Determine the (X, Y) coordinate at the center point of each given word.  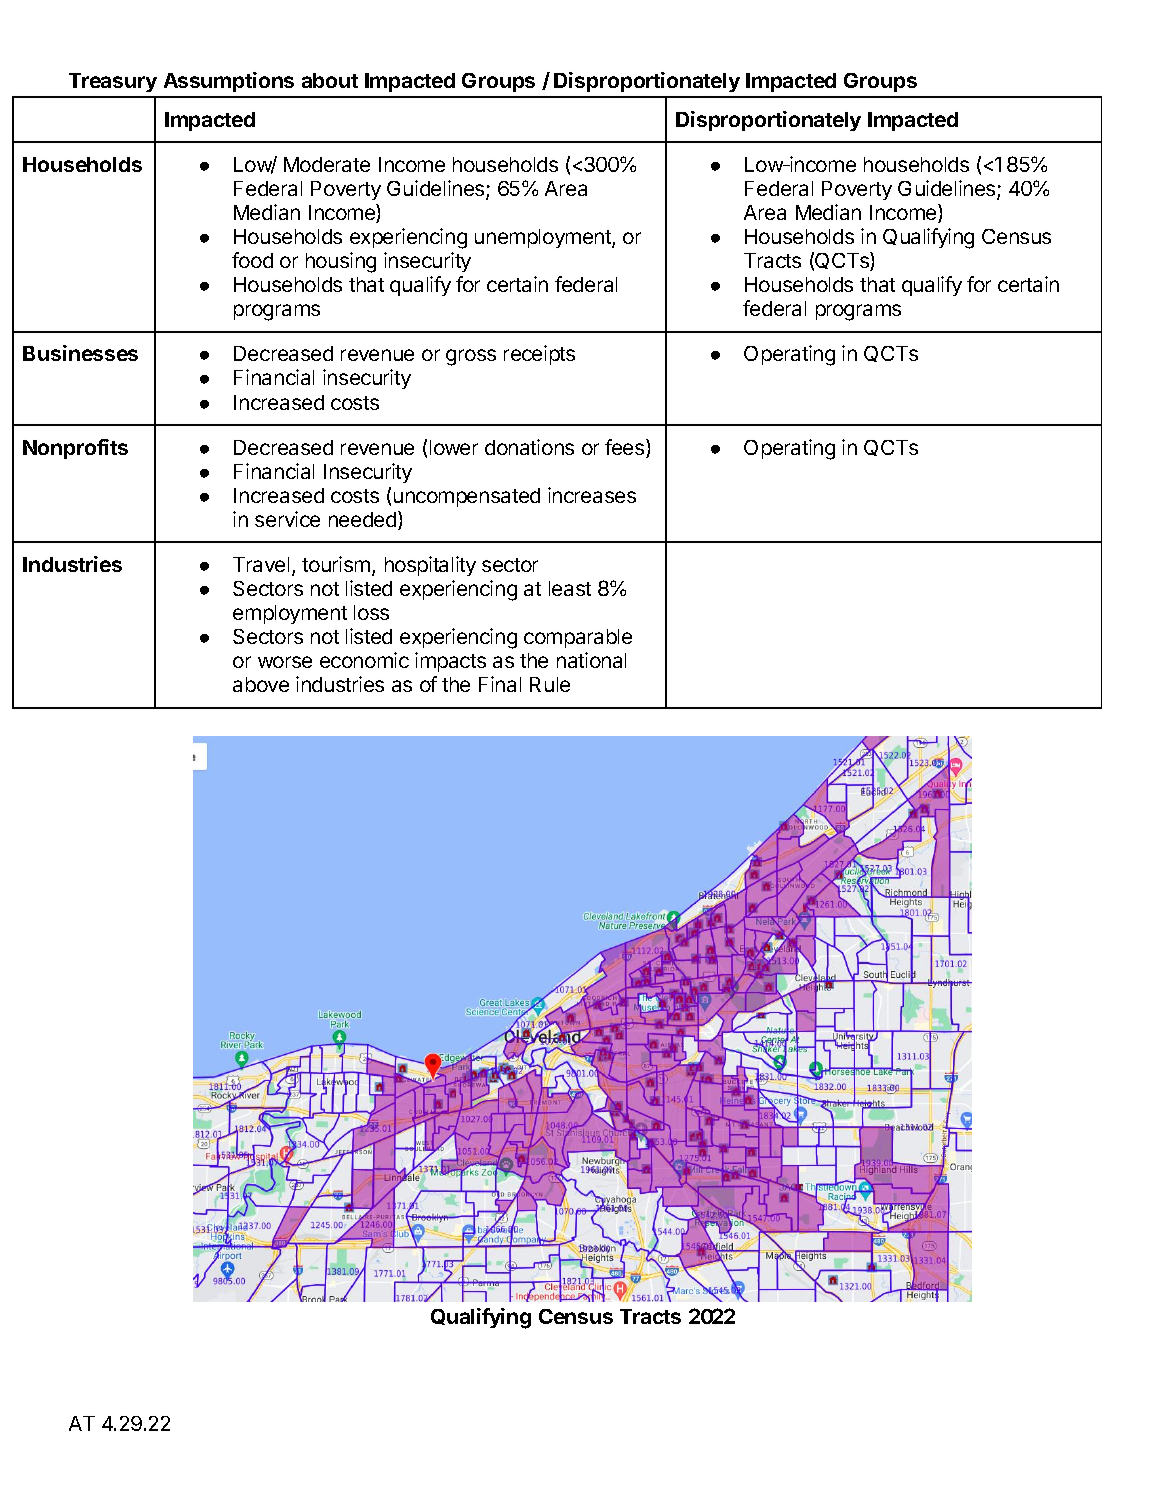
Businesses (80, 353)
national (591, 660)
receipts (539, 355)
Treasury (113, 82)
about (330, 80)
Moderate (327, 164)
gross (471, 357)
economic (364, 660)
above (261, 684)
